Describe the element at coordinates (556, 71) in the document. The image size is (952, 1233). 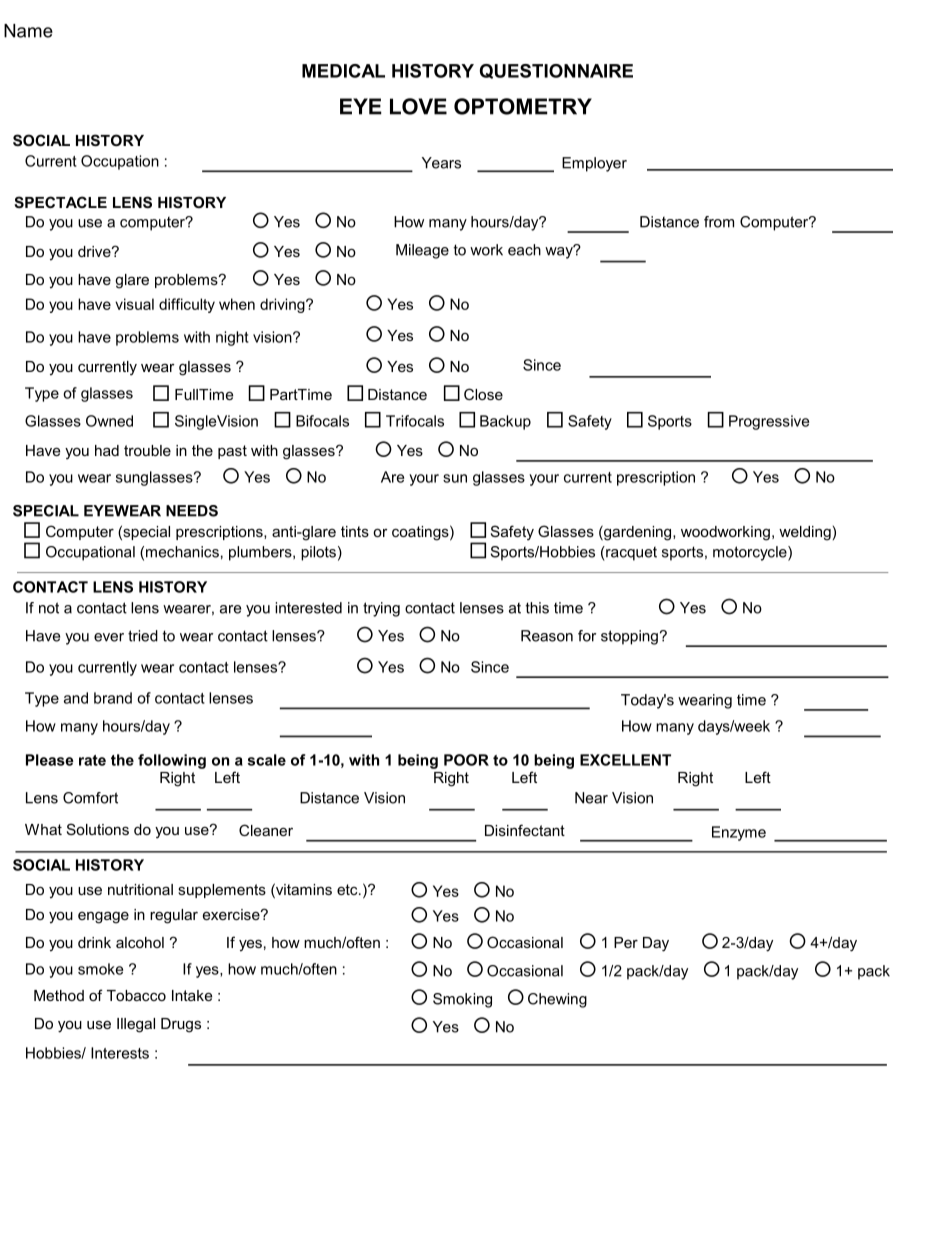
I see `QUESTIONNAIRE` at that location.
